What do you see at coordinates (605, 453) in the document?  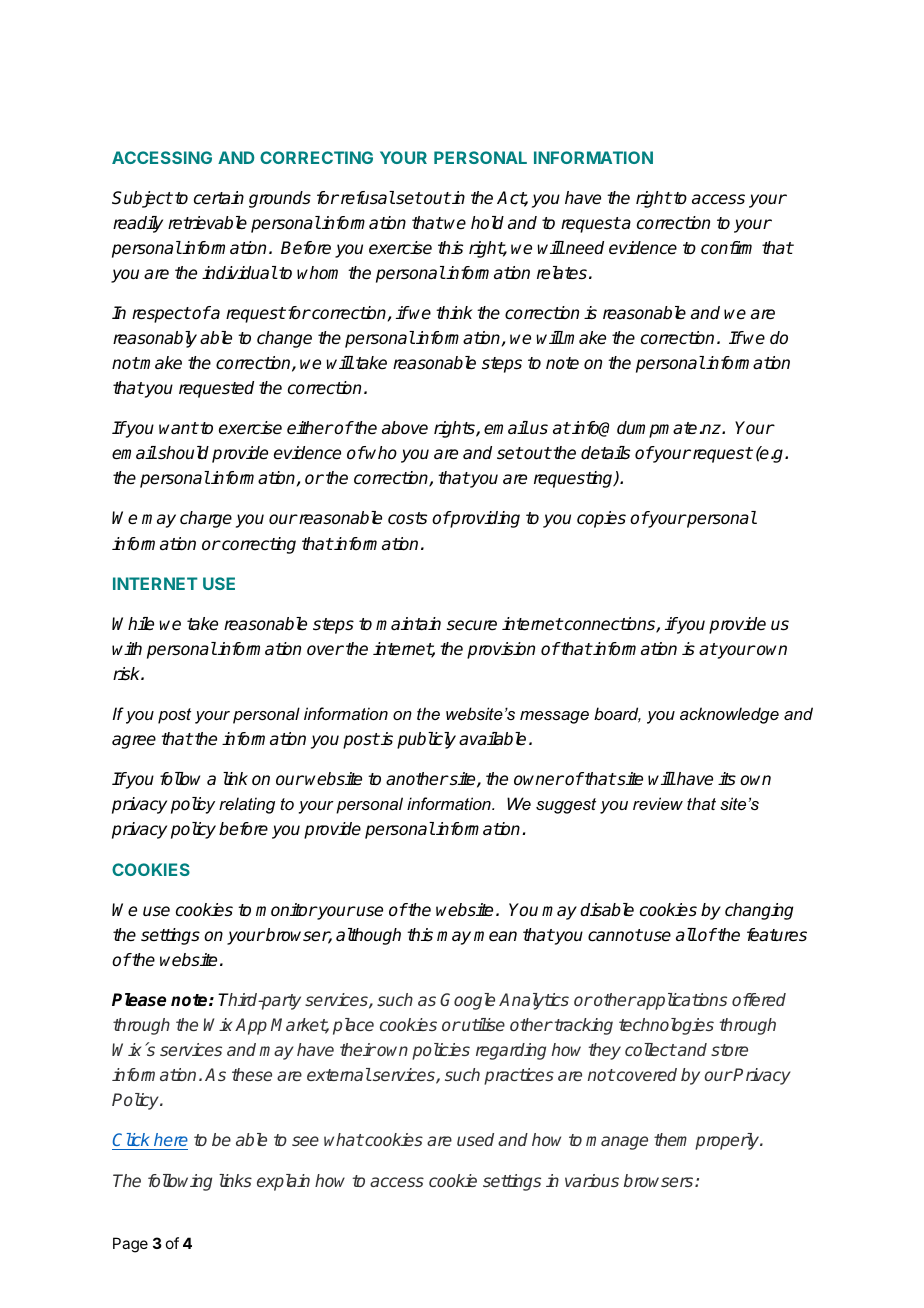 I see `details` at bounding box center [605, 453].
